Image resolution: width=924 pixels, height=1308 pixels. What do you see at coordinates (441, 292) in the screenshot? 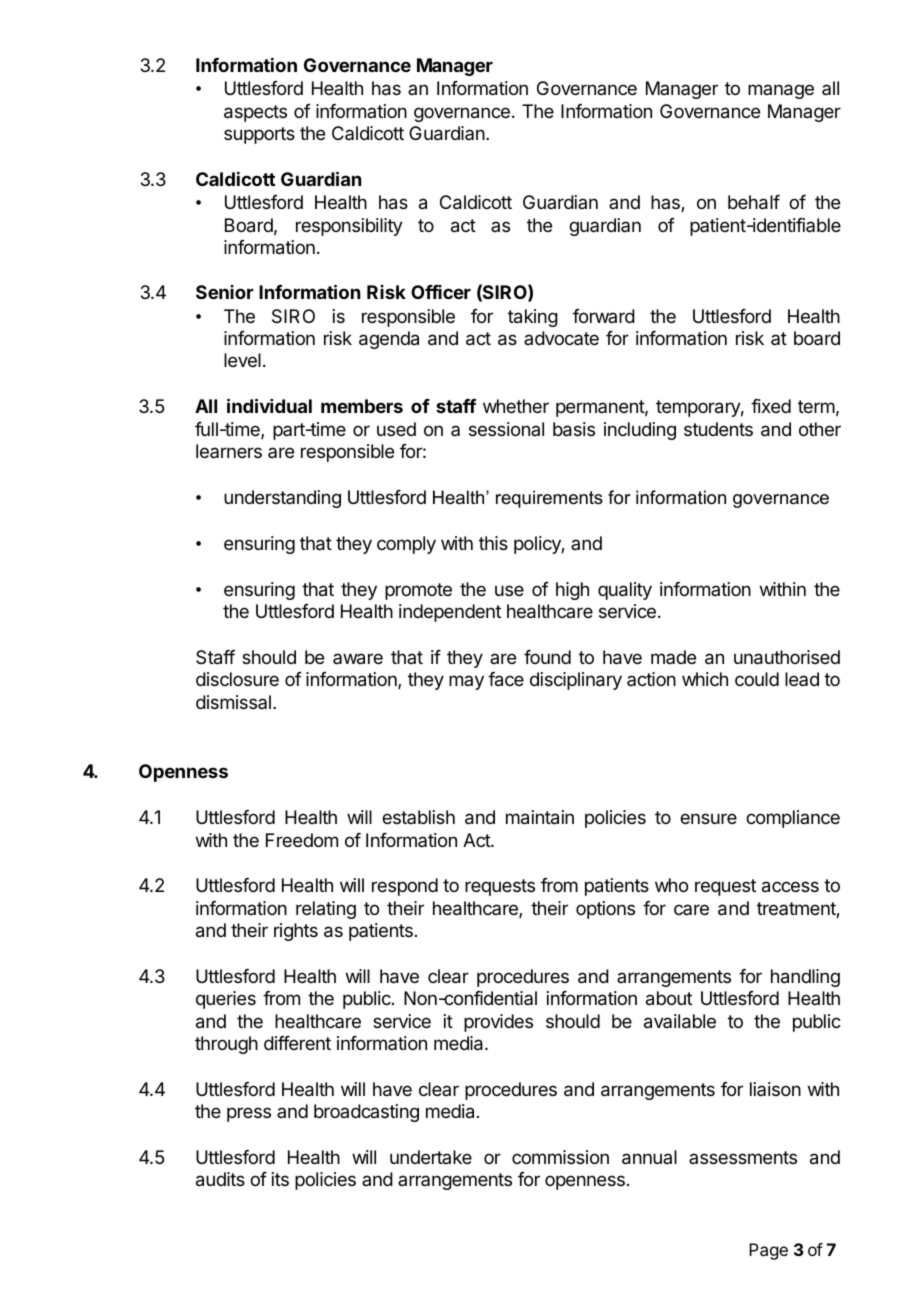
I see `Officer` at bounding box center [441, 292].
